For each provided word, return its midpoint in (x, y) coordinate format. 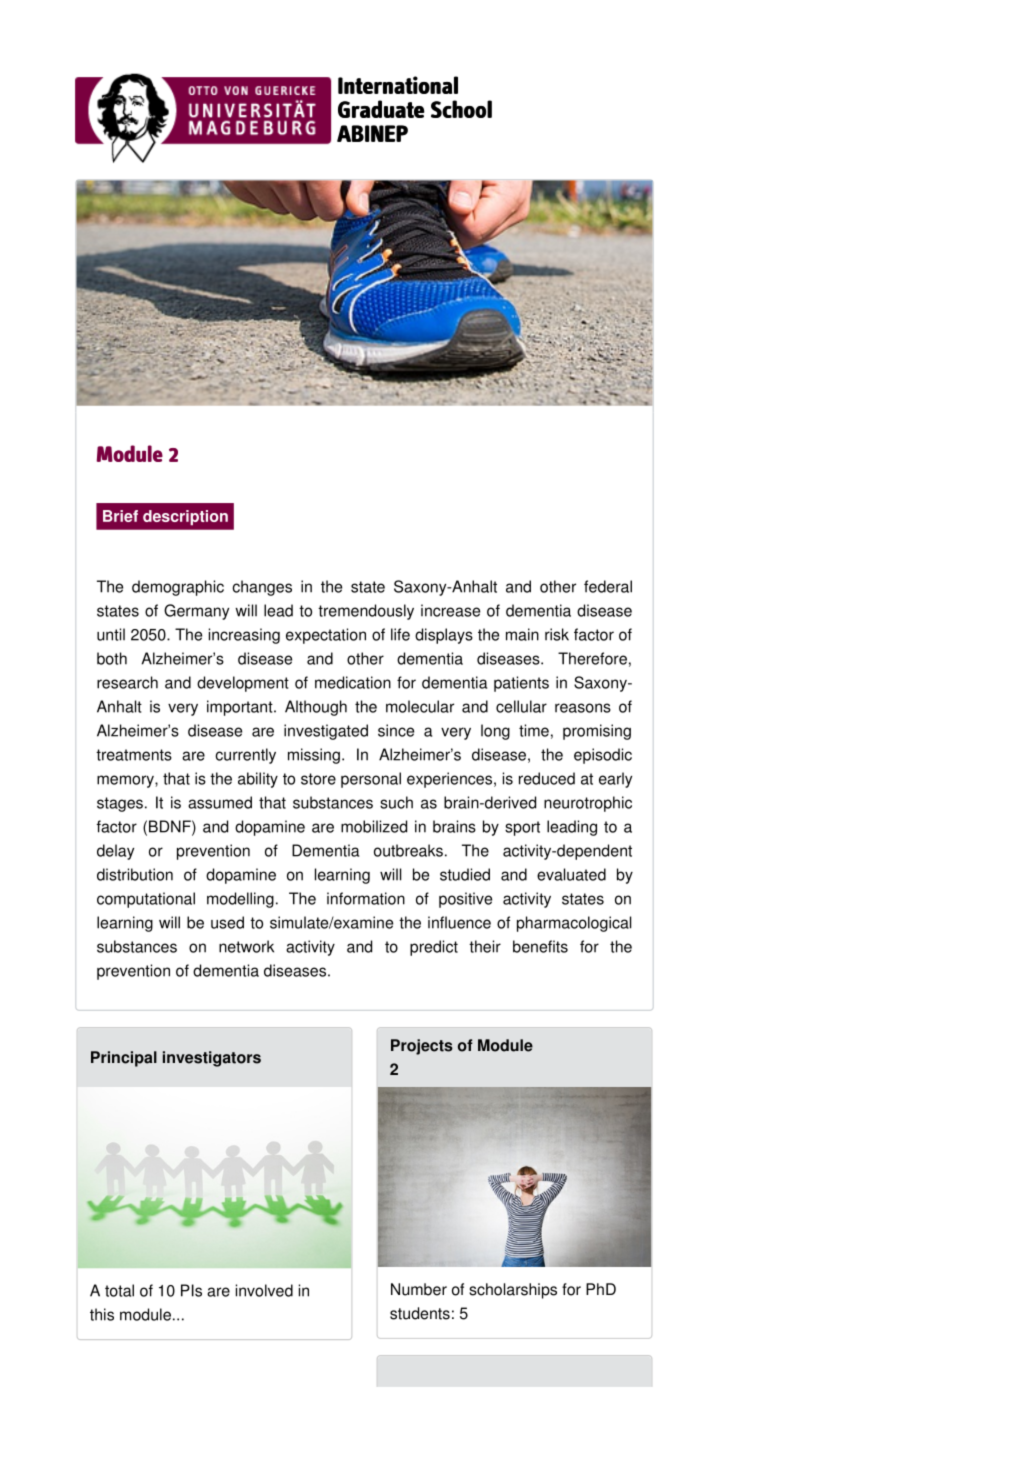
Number (419, 1289)
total (119, 1290)
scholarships (513, 1291)
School (461, 109)
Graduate (381, 109)
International (398, 85)
